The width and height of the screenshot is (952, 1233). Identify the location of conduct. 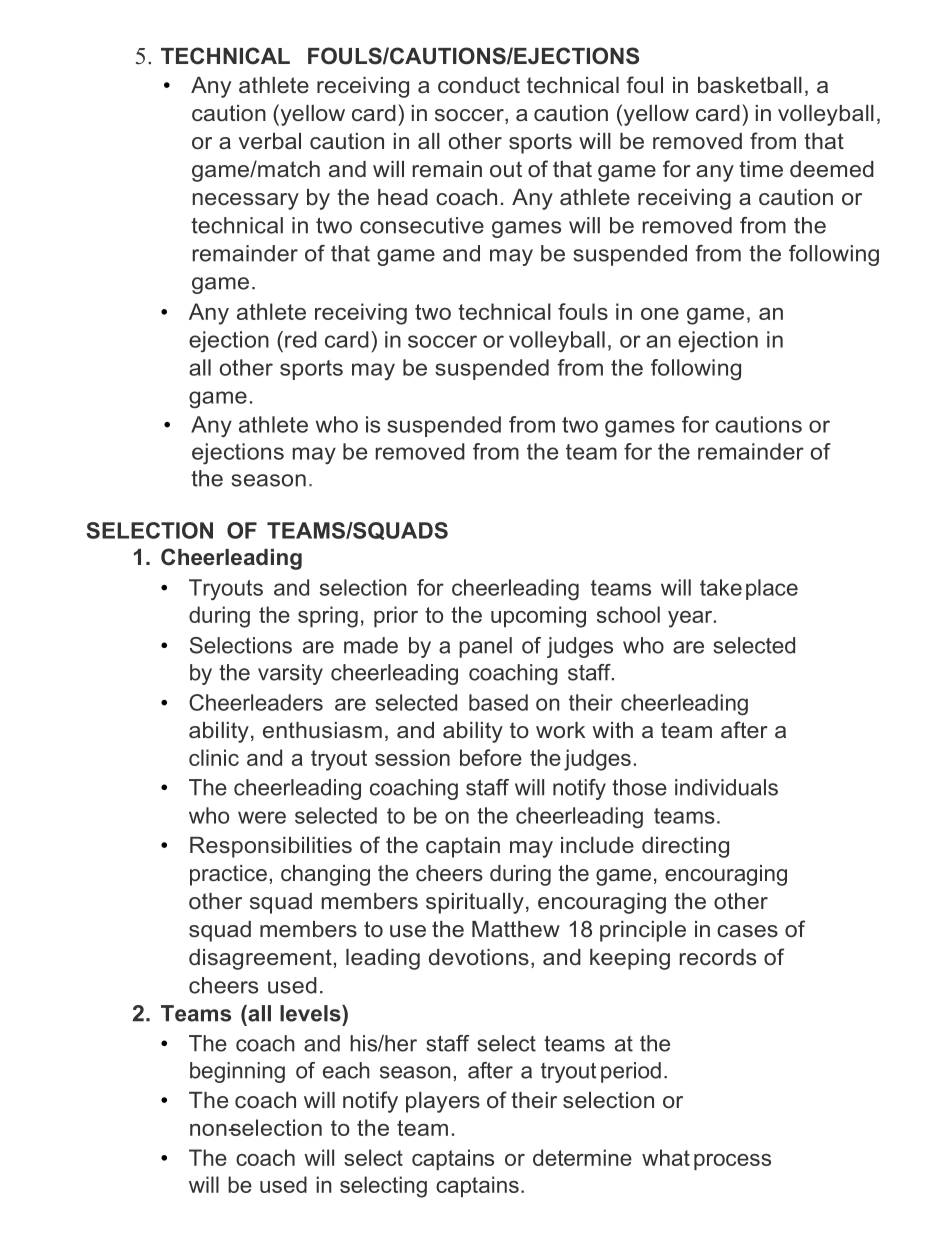
(479, 85).
